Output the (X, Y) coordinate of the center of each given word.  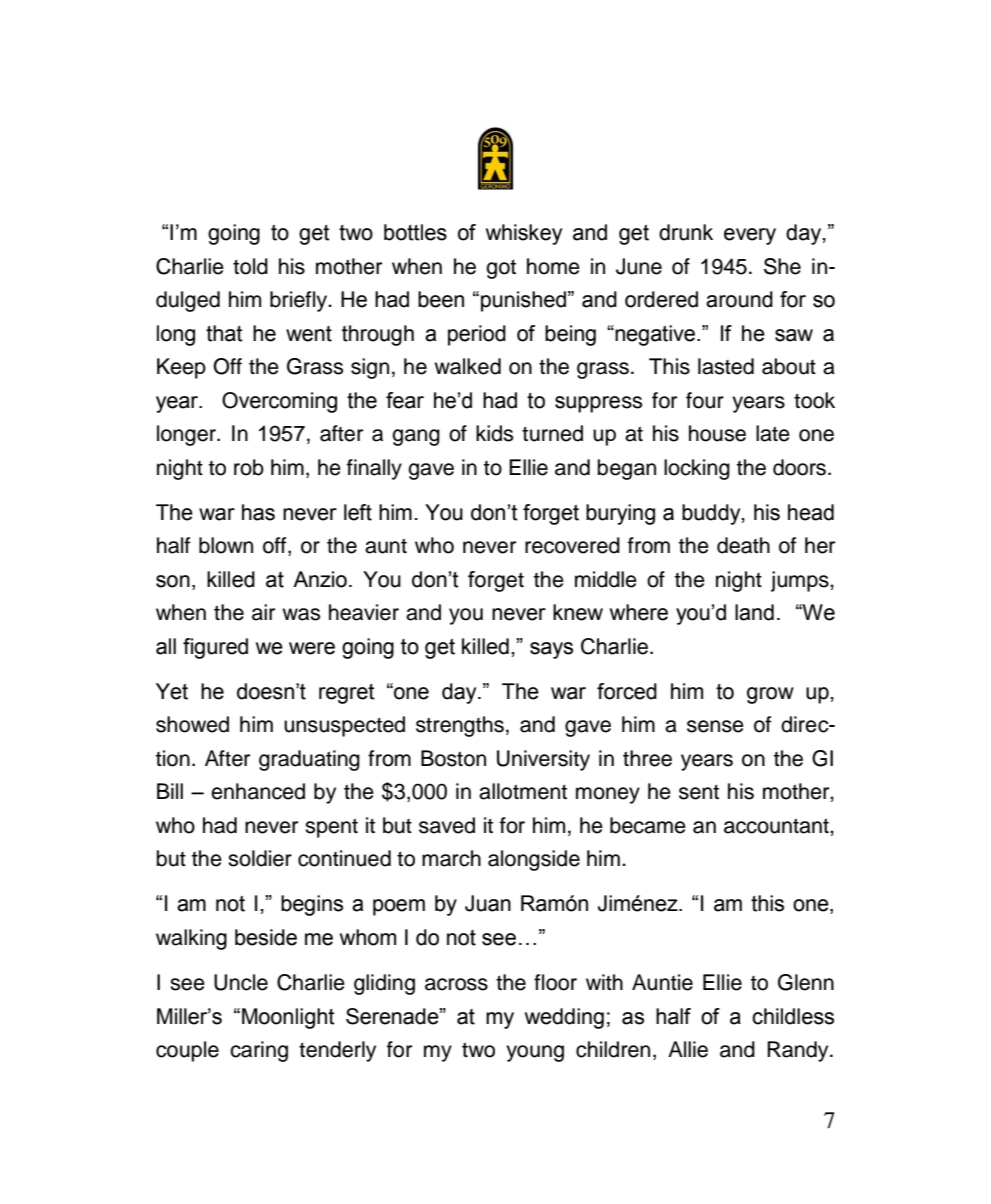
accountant (777, 826)
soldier (260, 858)
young (535, 1053)
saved (447, 825)
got (501, 269)
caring (259, 1051)
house (717, 433)
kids (494, 433)
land (754, 612)
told (250, 266)
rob (249, 467)
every (750, 236)
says (551, 650)
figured (215, 648)
